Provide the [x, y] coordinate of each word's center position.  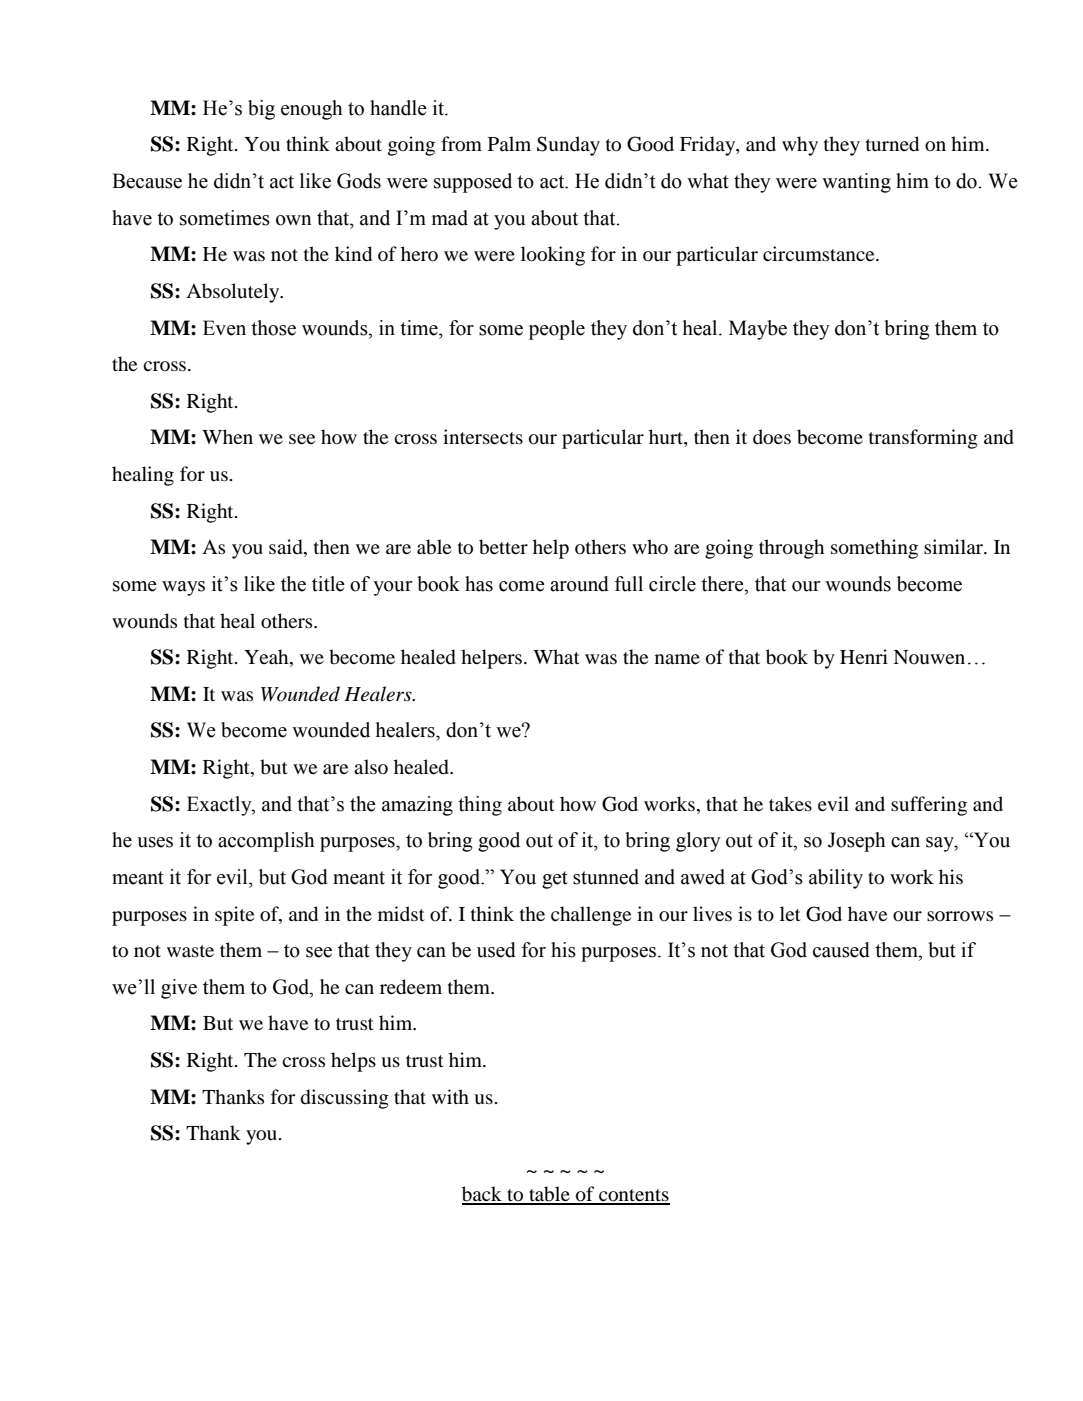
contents [633, 1196]
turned [892, 144]
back [483, 1195]
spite [234, 916]
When [227, 436]
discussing [345, 1099]
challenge [591, 916]
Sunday [568, 146]
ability [836, 879]
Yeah [267, 658]
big [261, 110]
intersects [483, 436]
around [579, 584]
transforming [923, 439]
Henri [864, 656]
